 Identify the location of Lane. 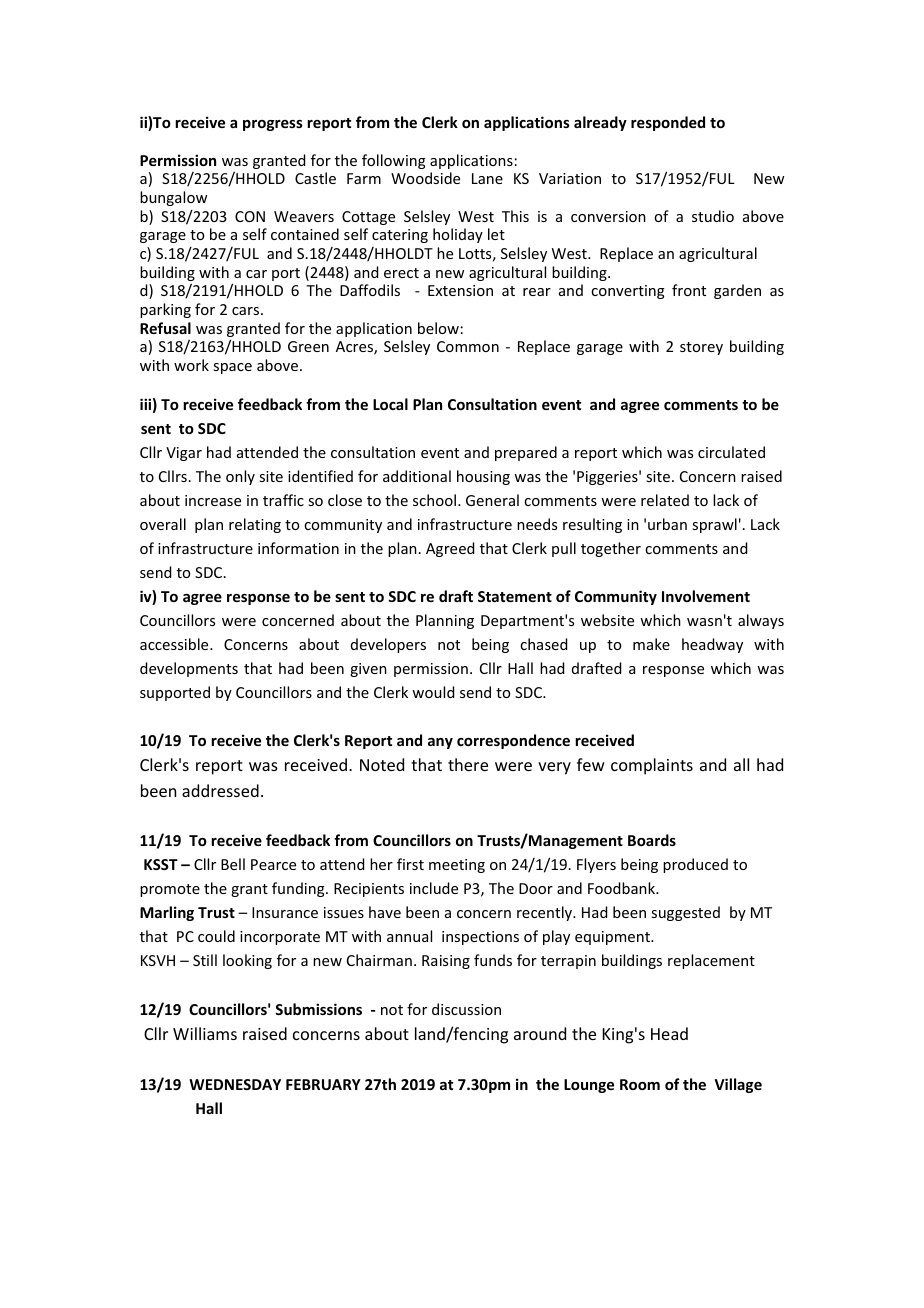
(487, 178).
